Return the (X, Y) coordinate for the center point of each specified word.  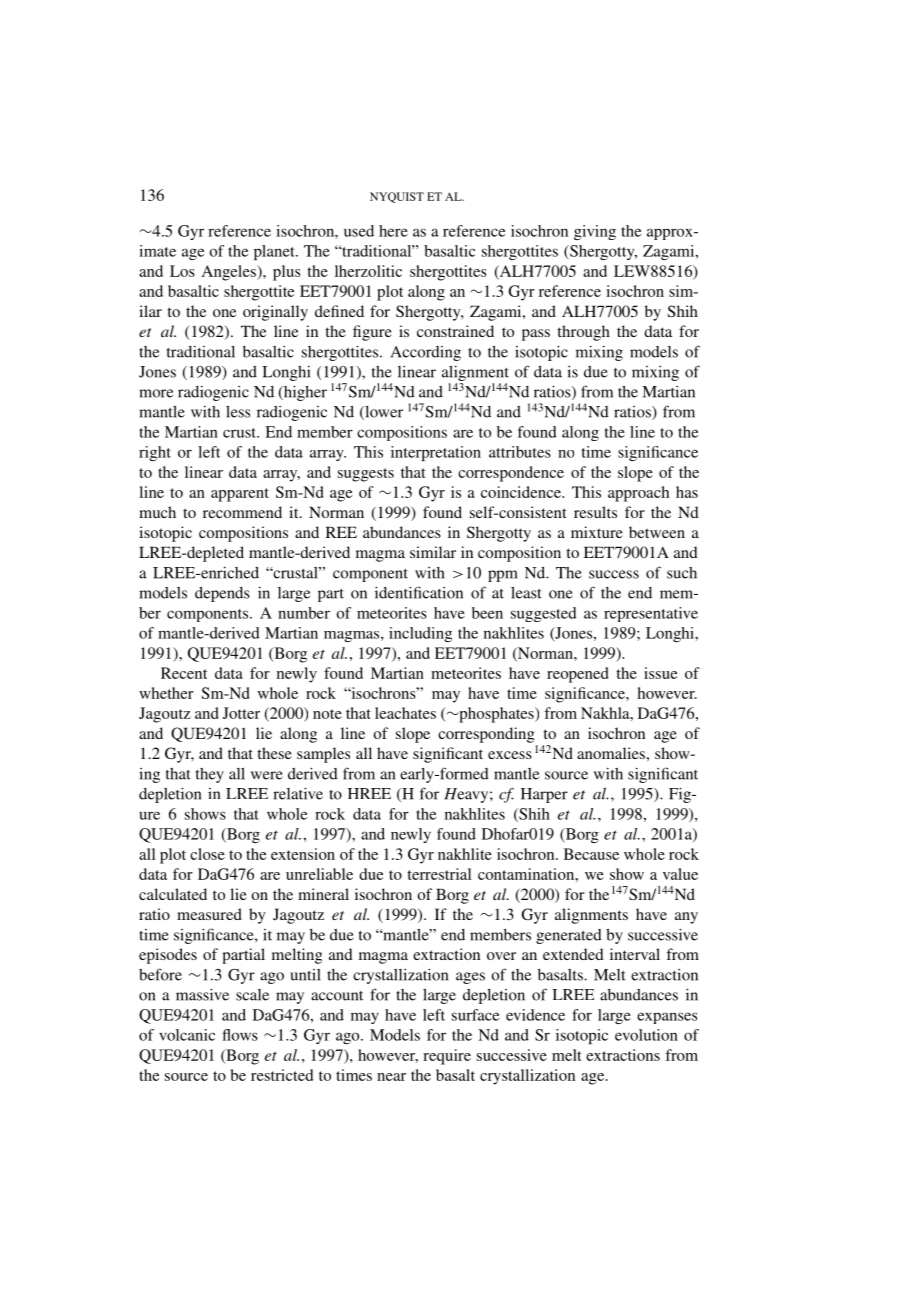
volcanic (187, 1035)
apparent (240, 495)
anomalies (611, 753)
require (447, 1057)
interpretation (436, 453)
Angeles (230, 273)
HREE (369, 793)
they (210, 775)
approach (638, 494)
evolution (646, 1035)
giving (595, 232)
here (393, 231)
